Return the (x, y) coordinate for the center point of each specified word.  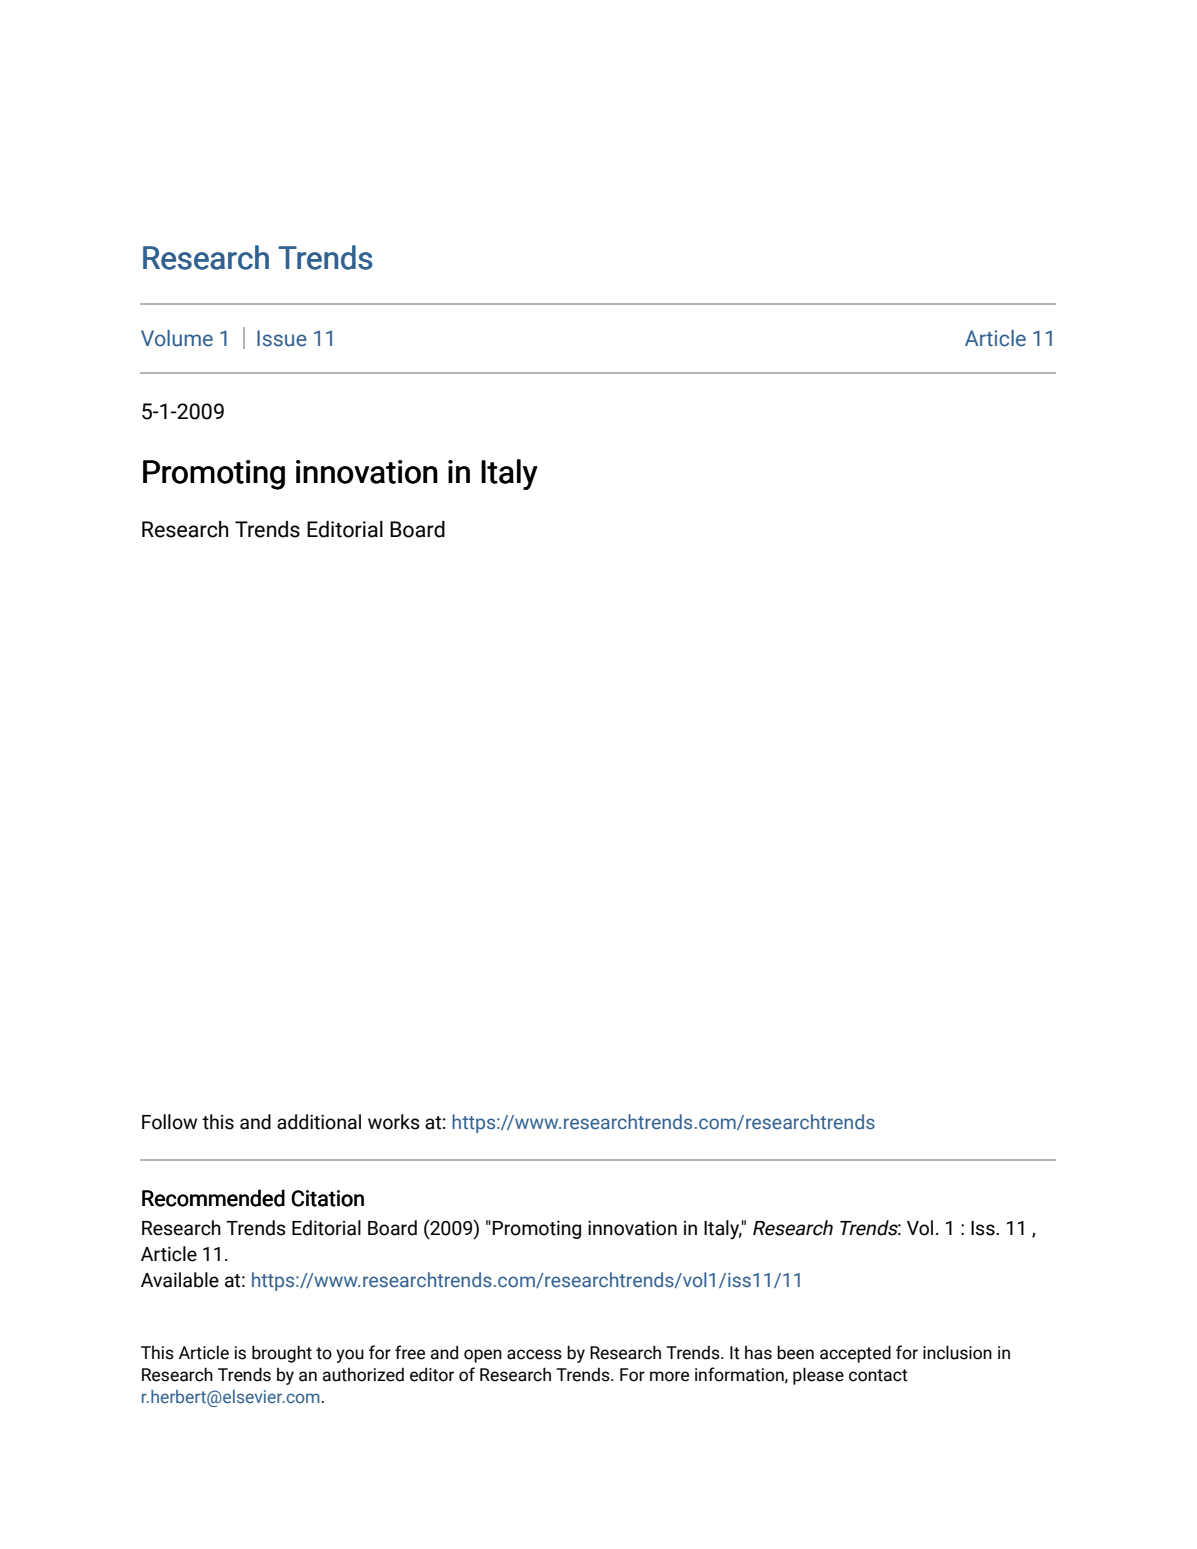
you (350, 1356)
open (483, 1356)
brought (282, 1354)
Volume (177, 338)
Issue (282, 338)
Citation (327, 1198)
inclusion (957, 1352)
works (394, 1122)
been (795, 1352)
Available (180, 1280)
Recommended (213, 1198)
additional (319, 1122)
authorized (363, 1374)
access (534, 1354)
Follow (169, 1122)
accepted (855, 1354)
